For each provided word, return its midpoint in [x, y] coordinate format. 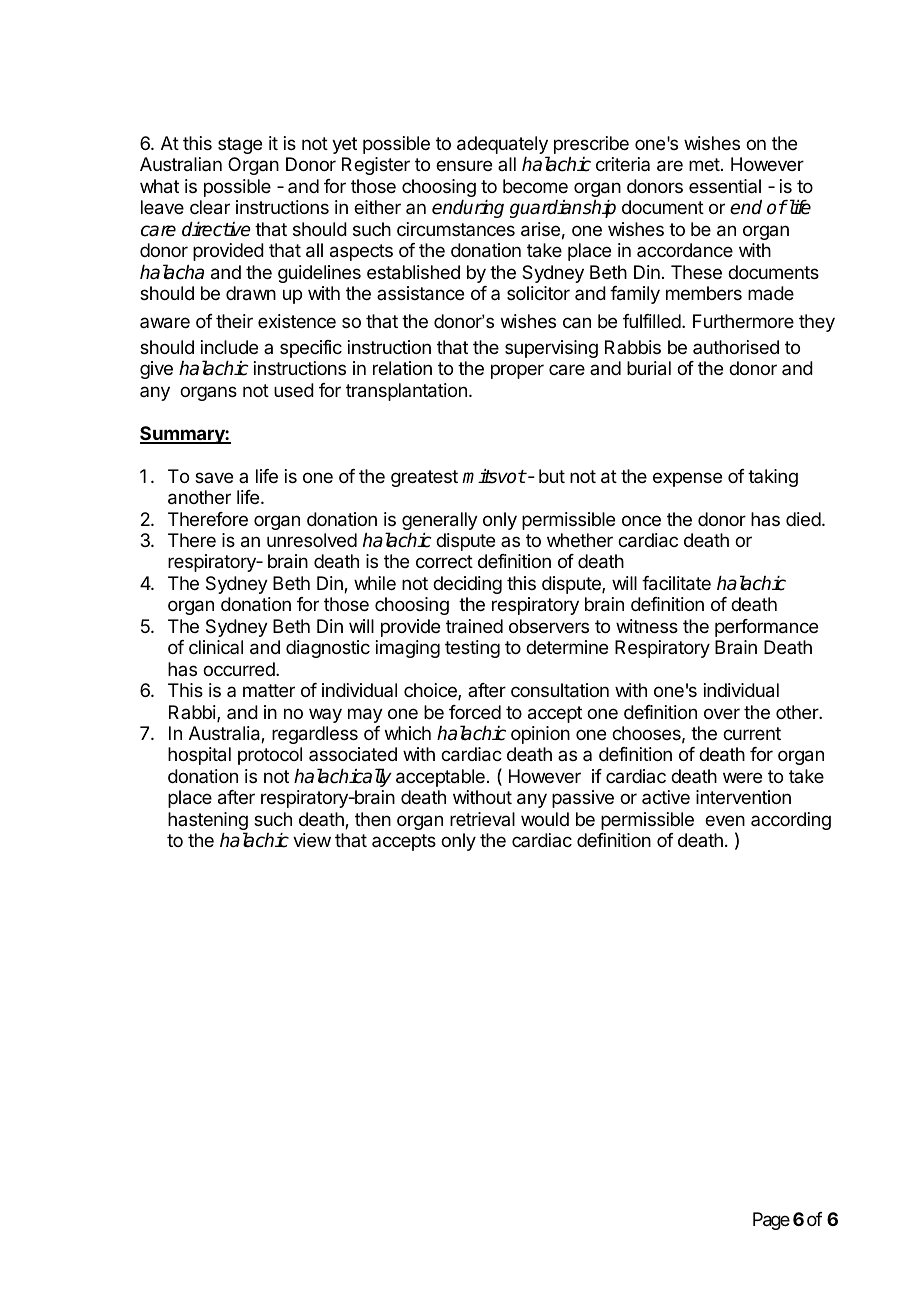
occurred [240, 669]
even [725, 820]
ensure [464, 165]
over [722, 713]
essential [725, 186]
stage [240, 145]
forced [475, 712]
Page [771, 1221]
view [312, 840]
